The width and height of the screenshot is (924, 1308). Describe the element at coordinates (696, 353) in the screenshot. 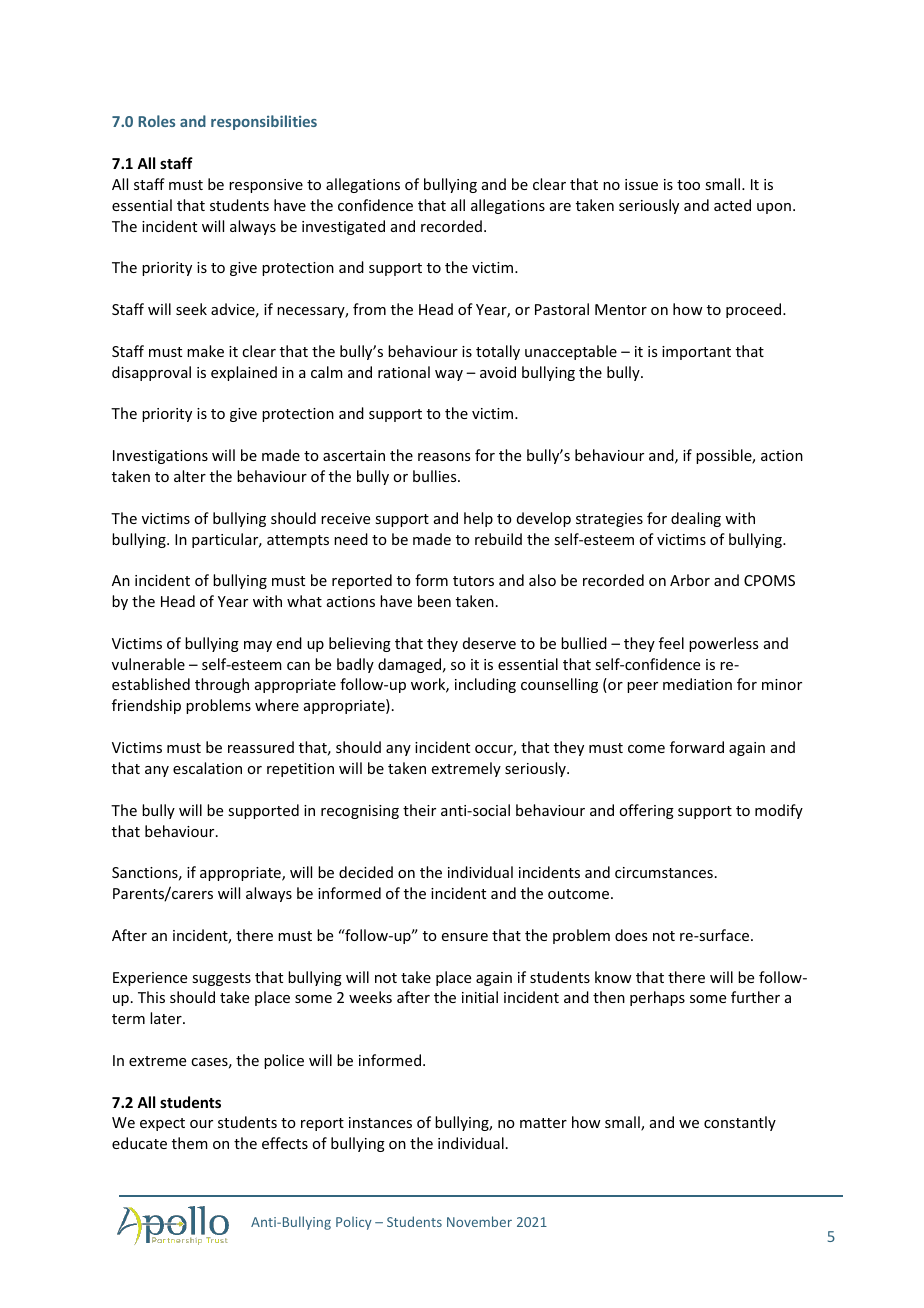

I see `important` at that location.
